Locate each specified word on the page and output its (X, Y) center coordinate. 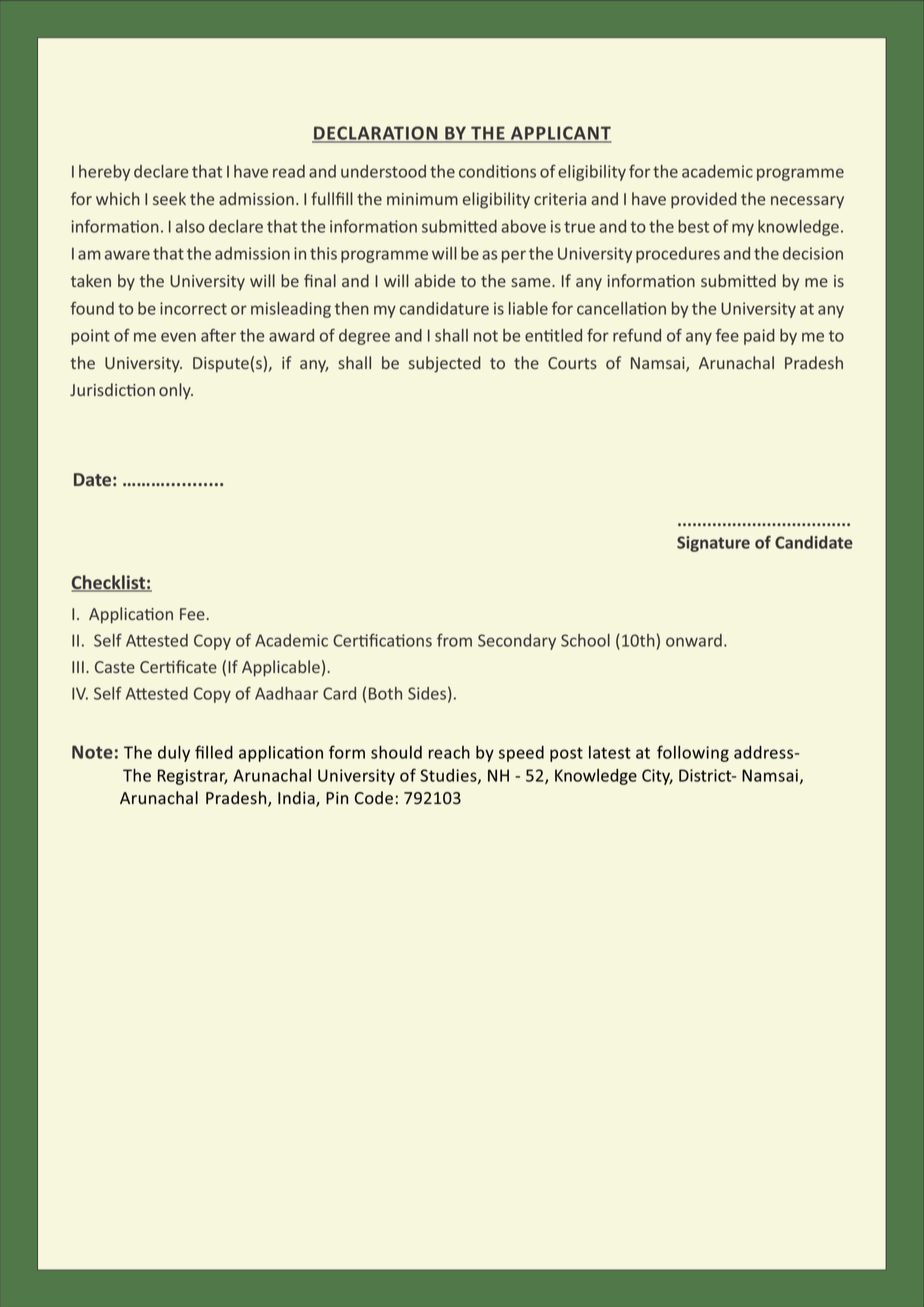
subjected (445, 364)
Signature (713, 544)
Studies (449, 776)
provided (704, 200)
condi (480, 171)
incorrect (193, 308)
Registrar (193, 777)
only (176, 391)
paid (759, 337)
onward (694, 640)
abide (435, 280)
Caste (115, 667)
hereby (104, 173)
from (454, 640)
